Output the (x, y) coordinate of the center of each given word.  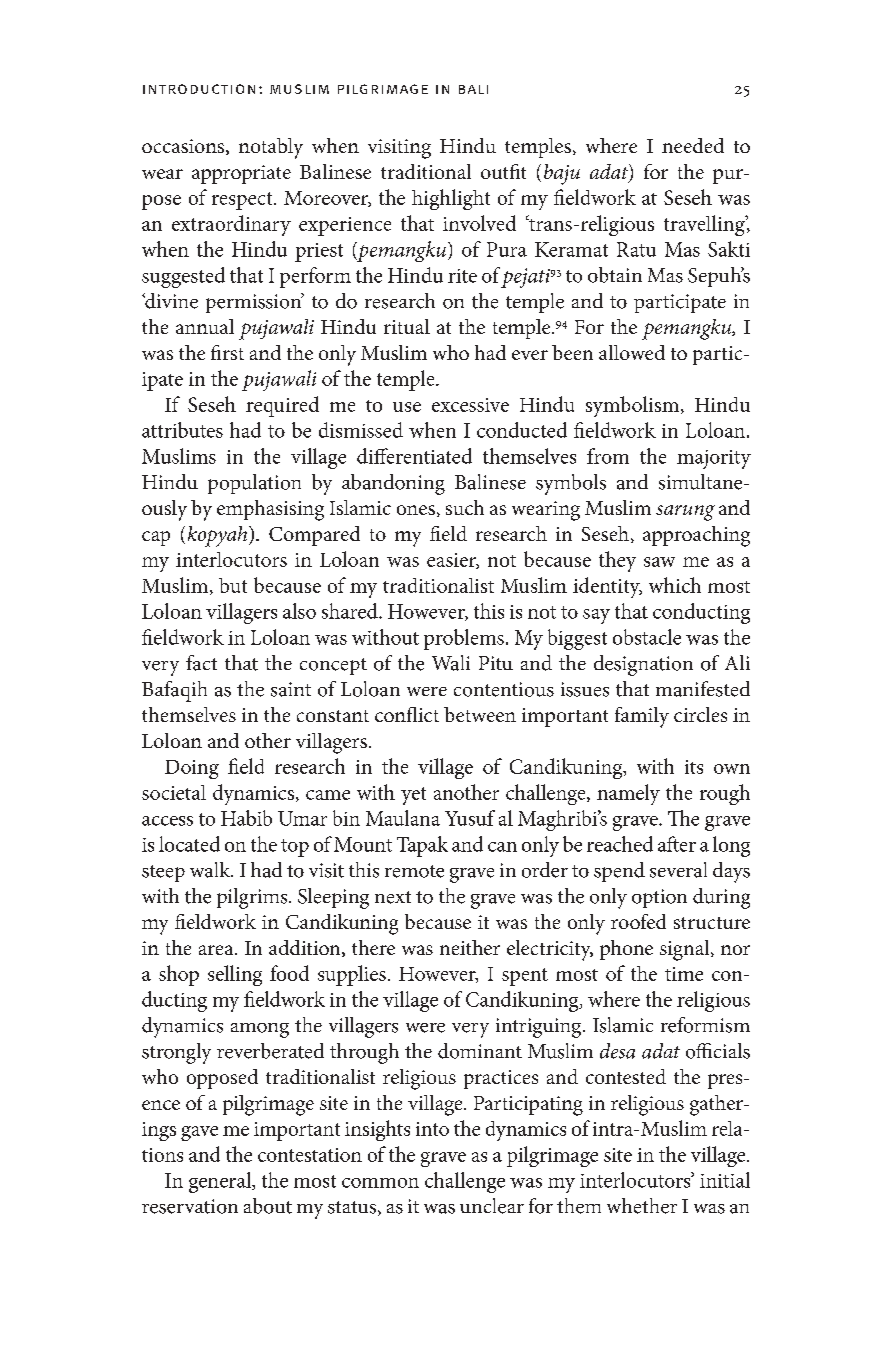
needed (693, 145)
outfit (503, 171)
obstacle (647, 637)
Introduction (199, 89)
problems (464, 639)
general (221, 1182)
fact (201, 663)
